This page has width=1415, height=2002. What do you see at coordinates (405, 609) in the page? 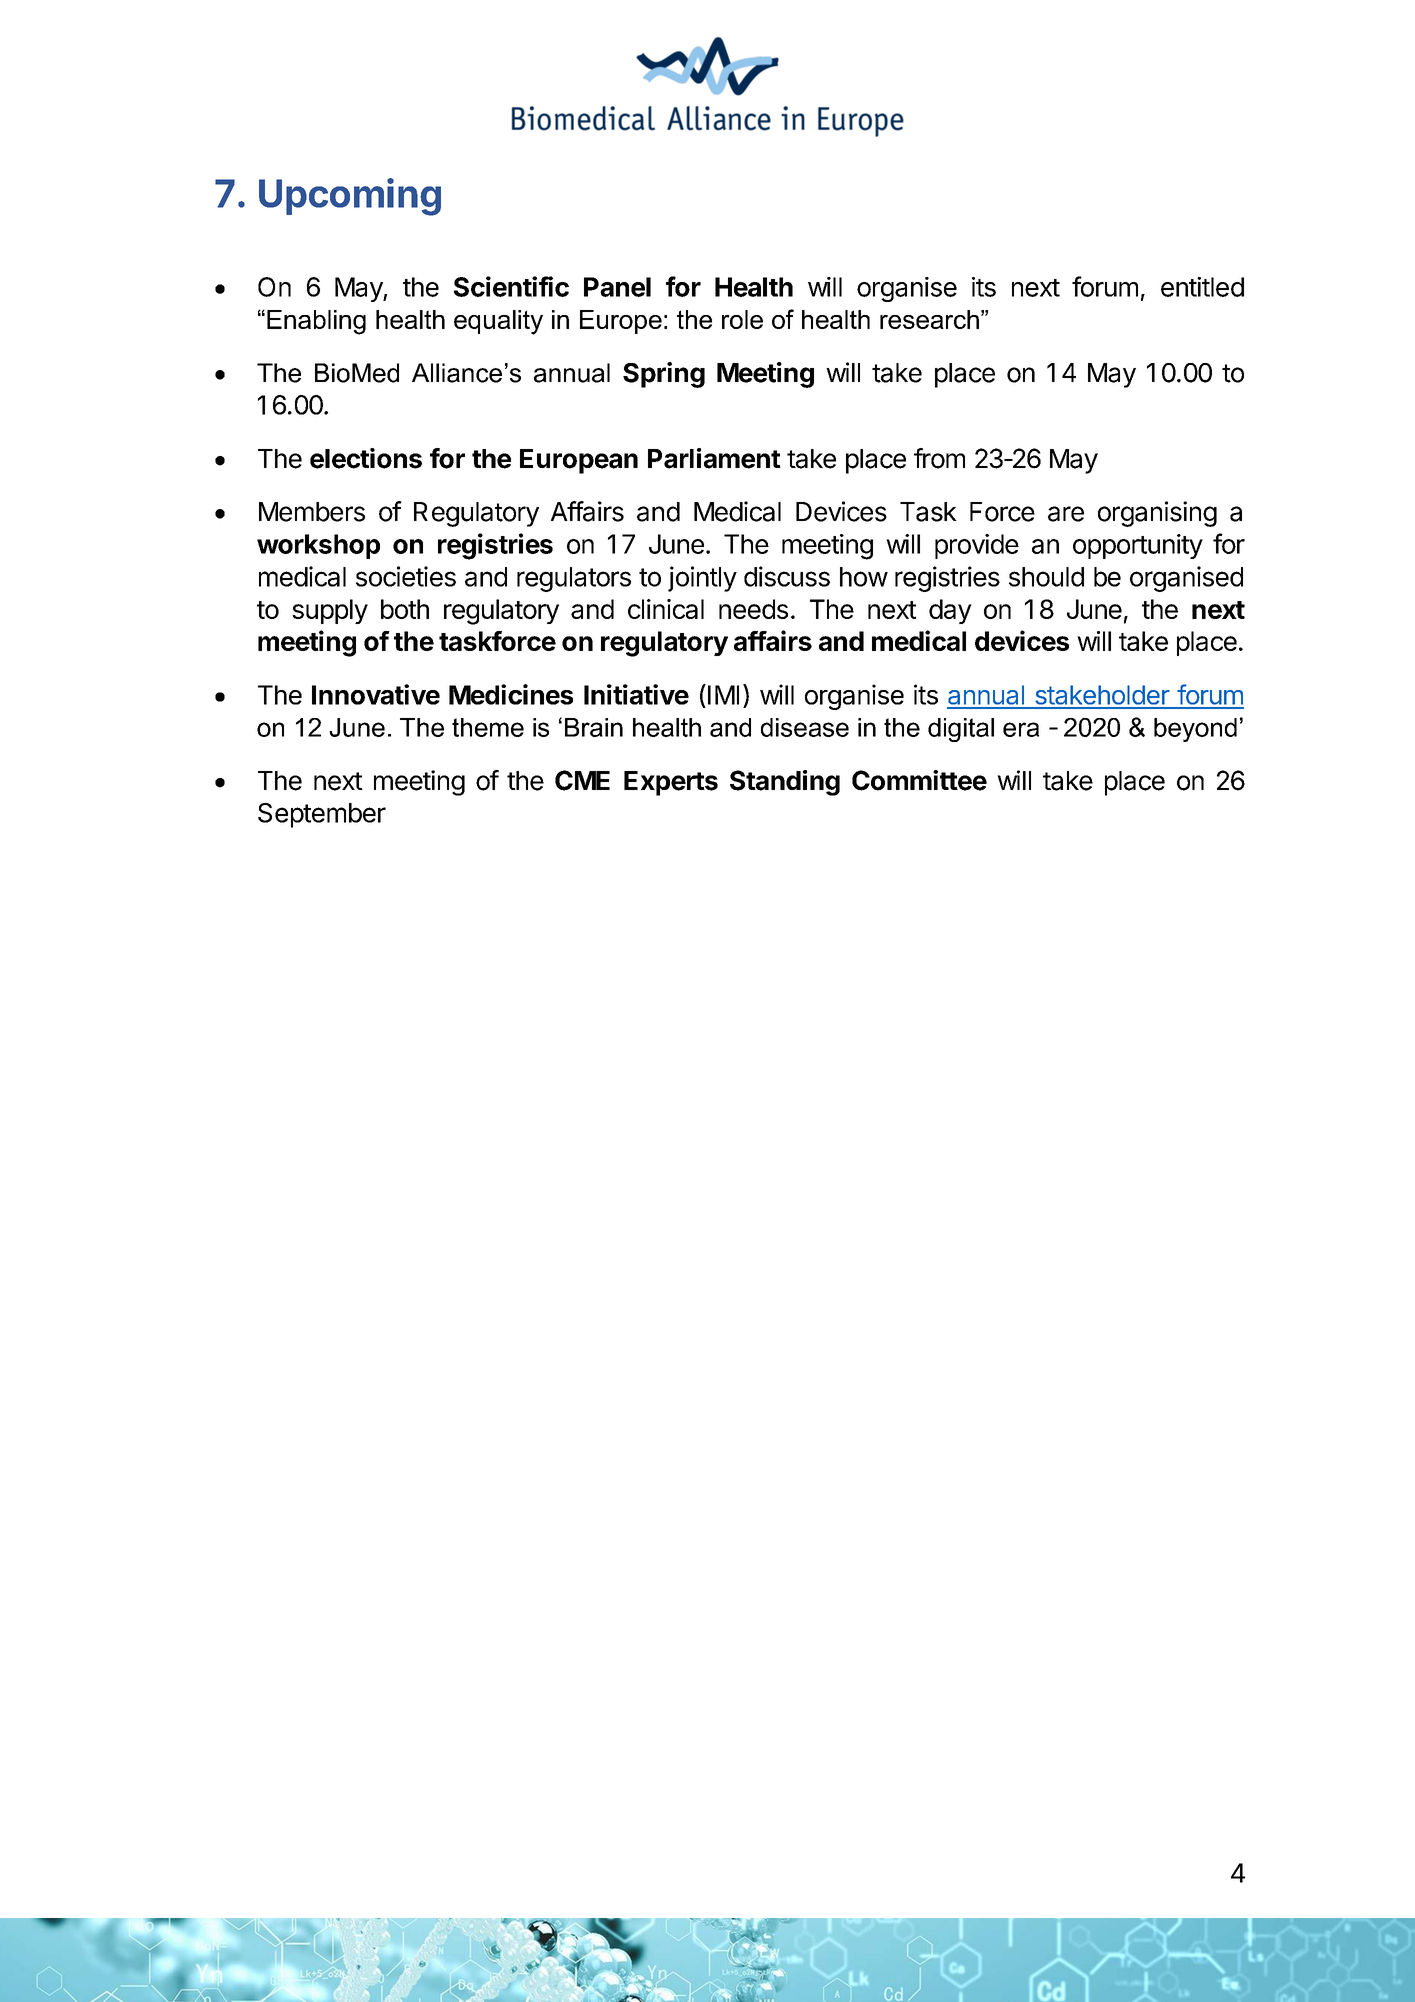
I see `both` at bounding box center [405, 609].
